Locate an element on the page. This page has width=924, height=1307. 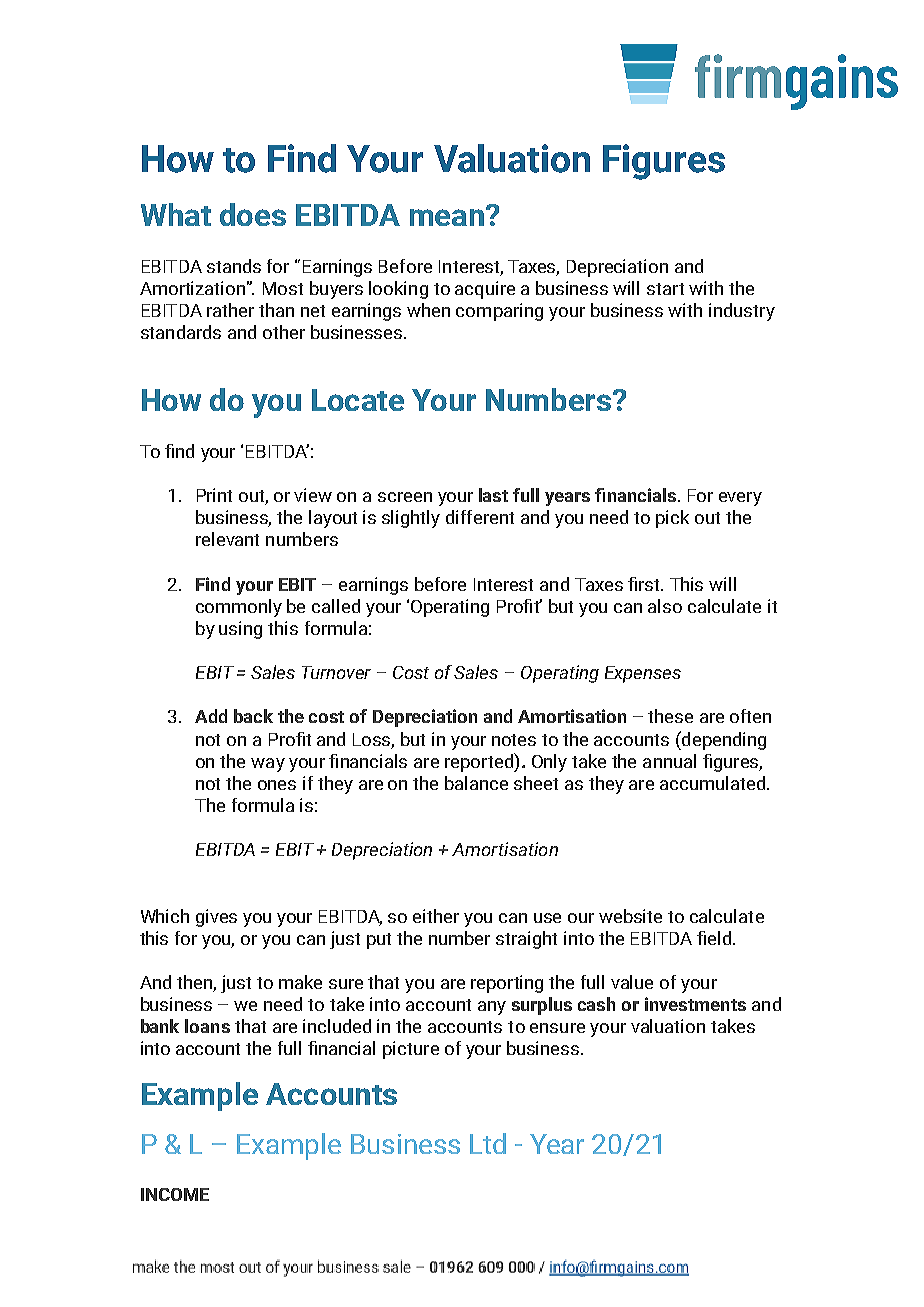
different is located at coordinates (480, 517).
